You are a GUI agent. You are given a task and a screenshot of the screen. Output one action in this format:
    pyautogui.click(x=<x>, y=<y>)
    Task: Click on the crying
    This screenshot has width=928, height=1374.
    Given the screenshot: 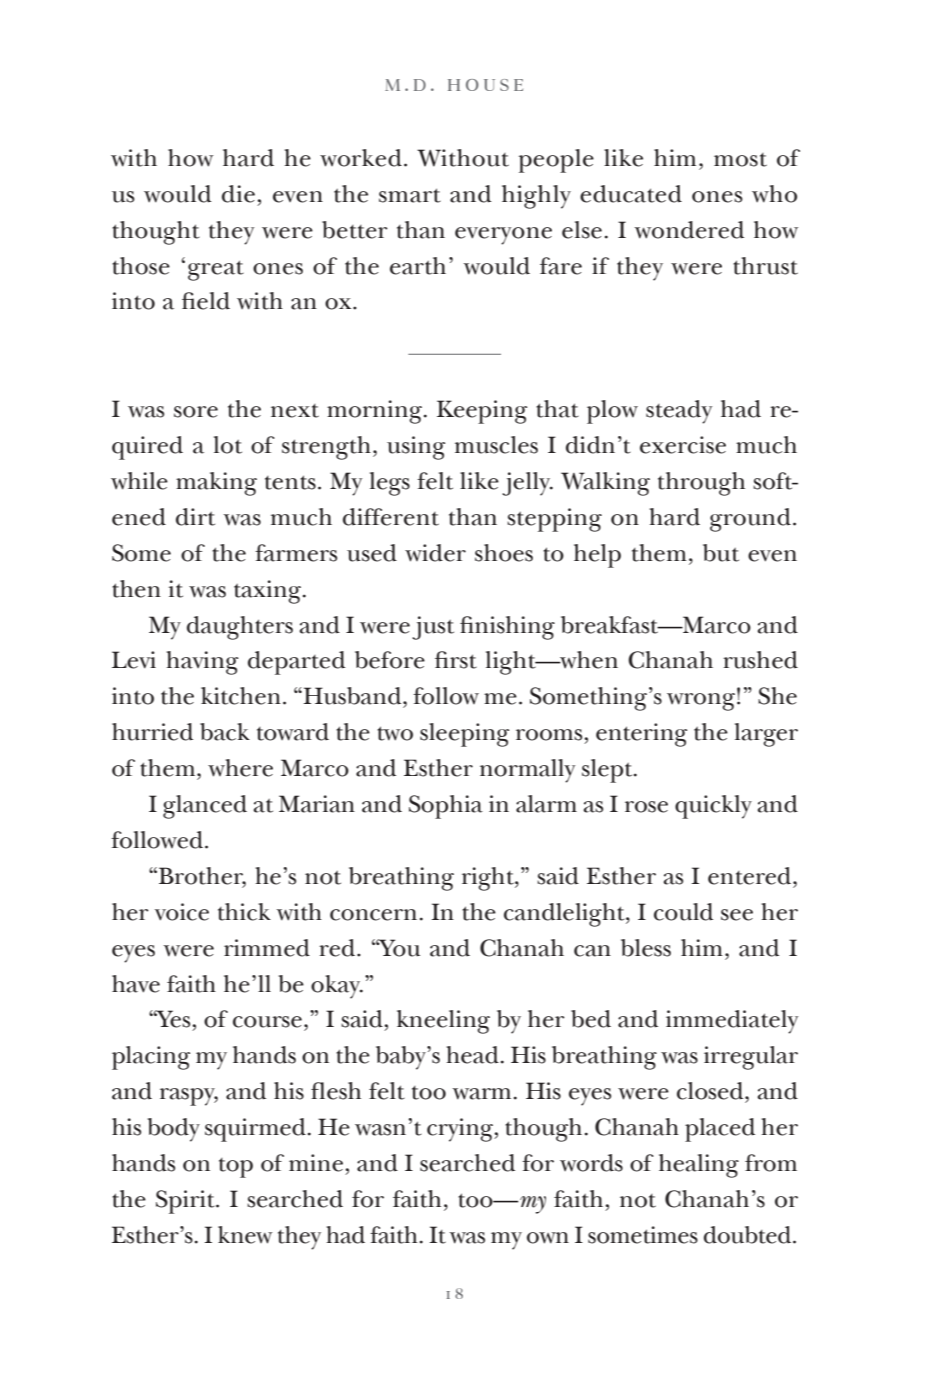 What is the action you would take?
    pyautogui.click(x=461, y=1130)
